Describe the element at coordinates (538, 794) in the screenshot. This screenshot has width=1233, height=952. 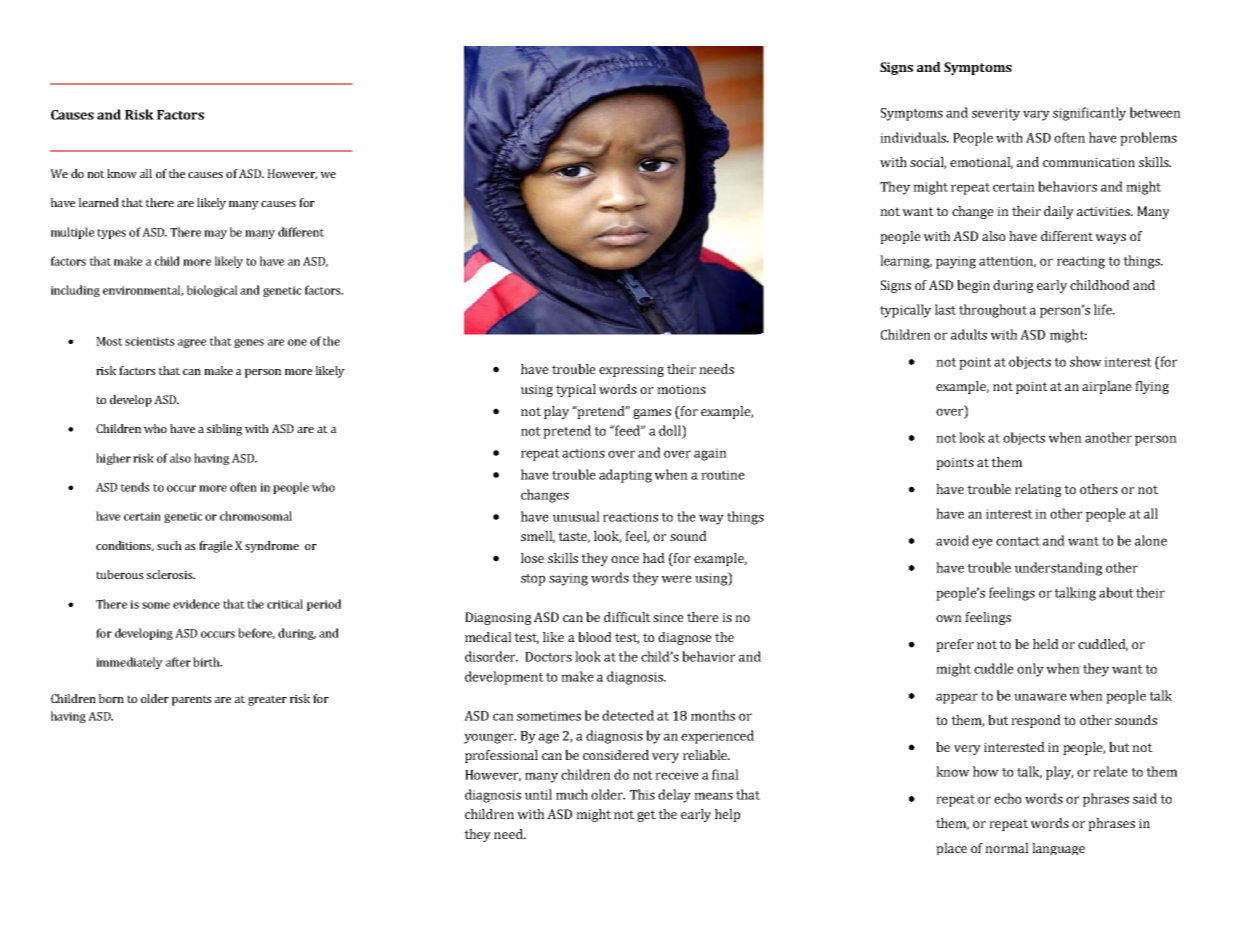
I see `until` at that location.
